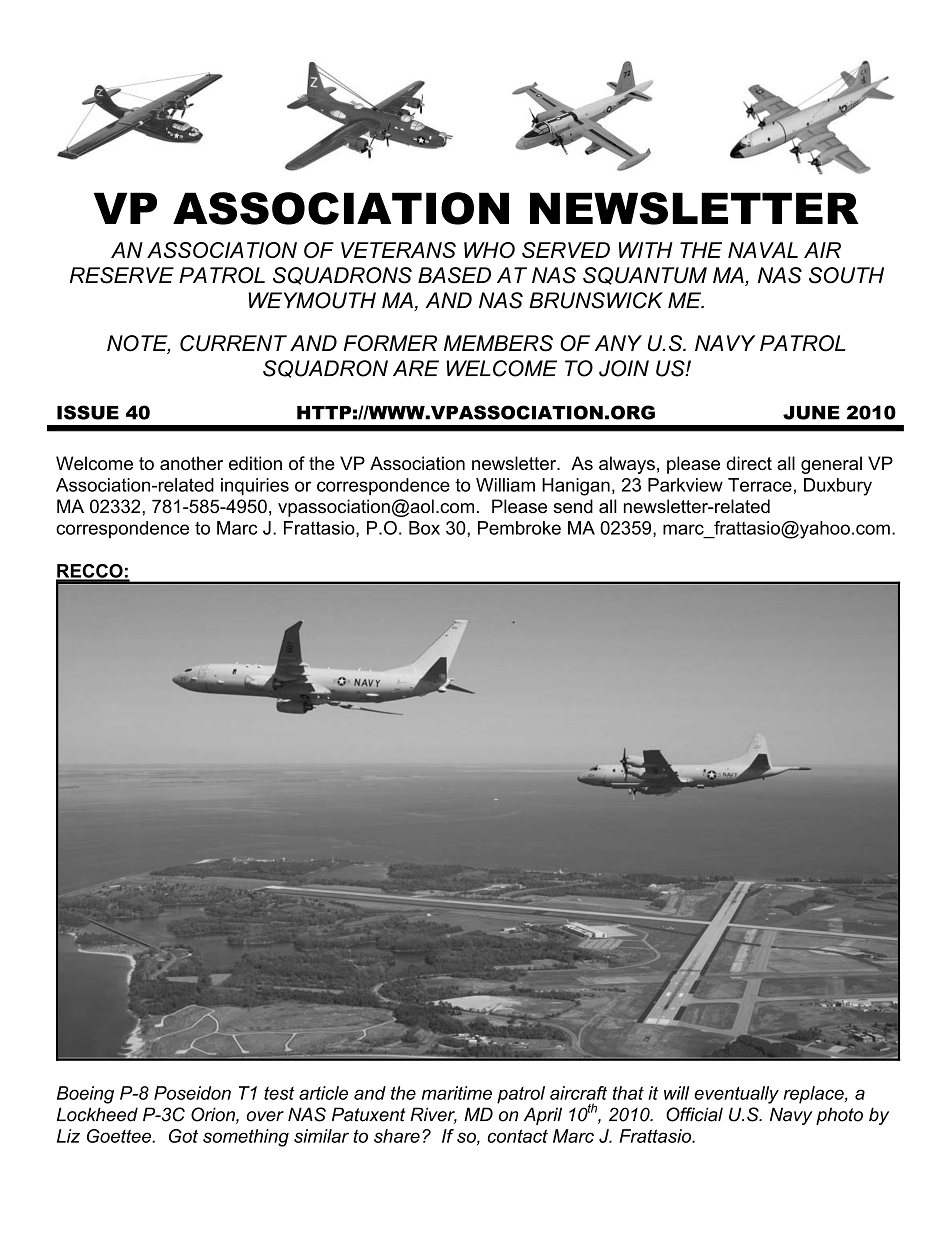 Image resolution: width=952 pixels, height=1233 pixels. What do you see at coordinates (763, 250) in the screenshot?
I see `NAVAL` at bounding box center [763, 250].
